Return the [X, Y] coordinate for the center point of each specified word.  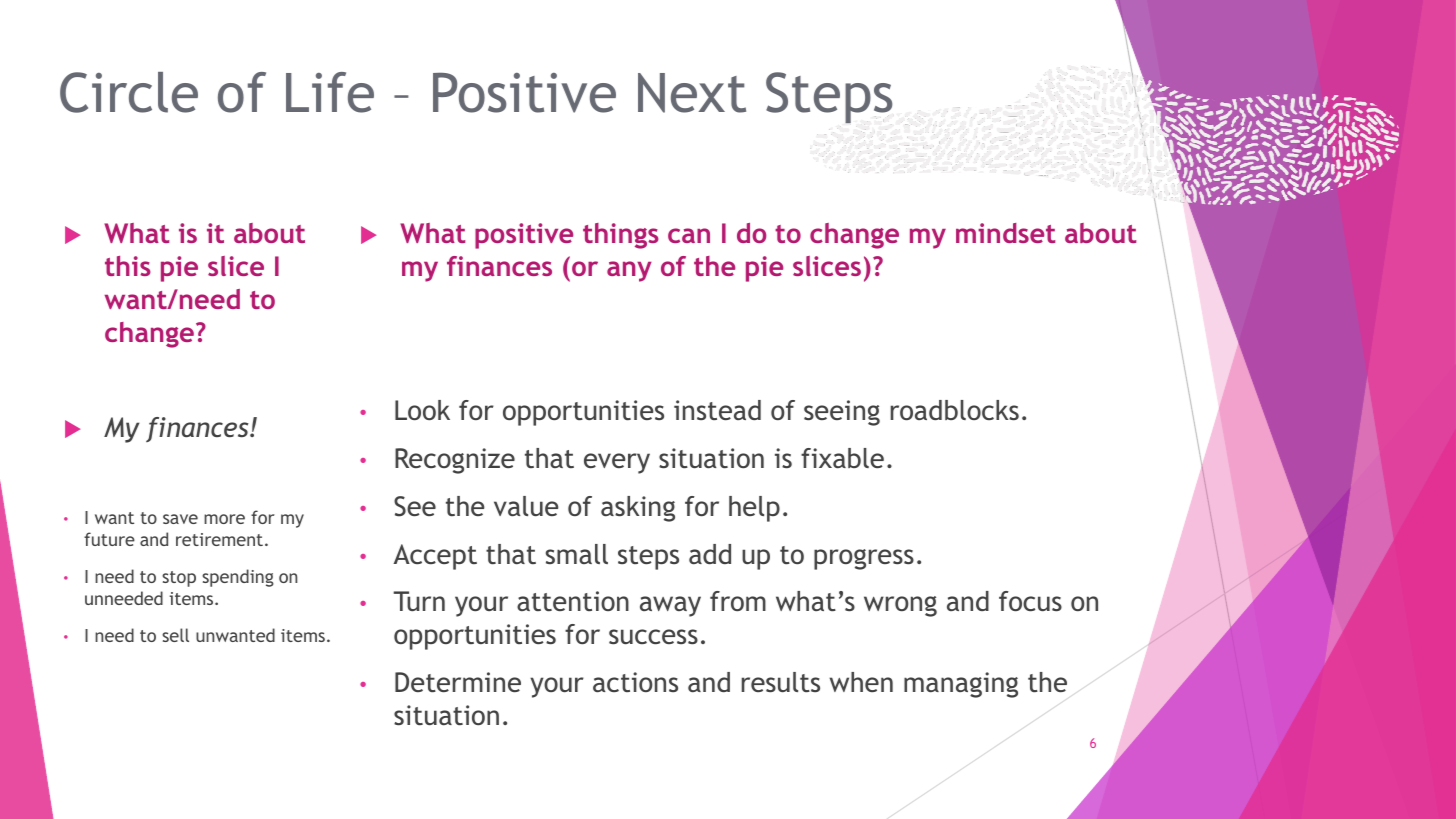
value [526, 506]
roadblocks [955, 410]
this [128, 266]
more [224, 519]
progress [864, 559]
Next [692, 93]
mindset [1005, 233]
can [689, 235]
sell [175, 635]
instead [717, 410]
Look [422, 410]
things [621, 236]
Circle [129, 92]
